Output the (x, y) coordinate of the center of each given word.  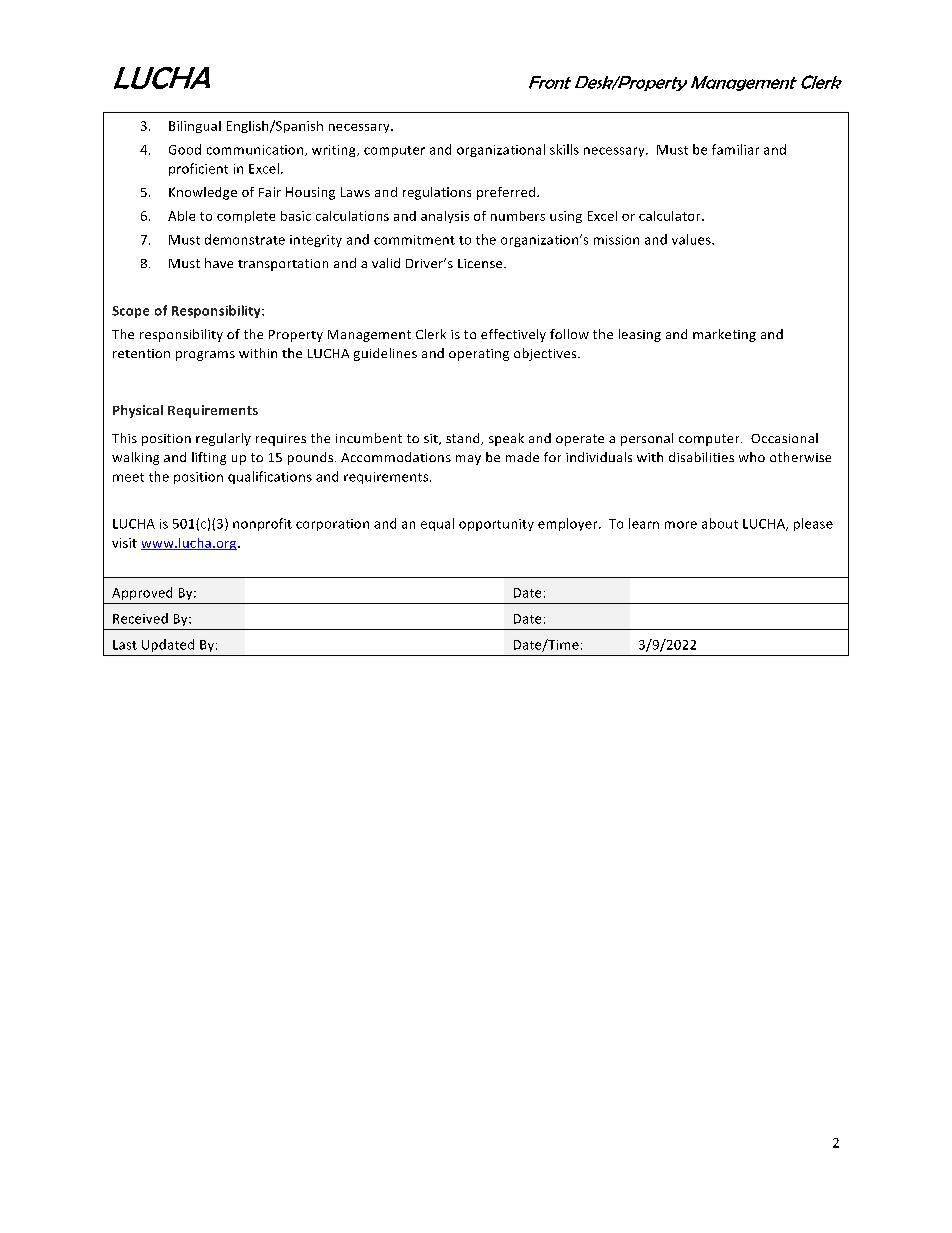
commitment (414, 240)
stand (464, 439)
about (720, 523)
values (692, 239)
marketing (724, 335)
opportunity (496, 525)
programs (205, 356)
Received (140, 618)
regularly (223, 439)
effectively (513, 335)
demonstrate (245, 239)
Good (185, 149)
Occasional (784, 438)
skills (564, 149)
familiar (735, 149)
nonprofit (262, 524)
